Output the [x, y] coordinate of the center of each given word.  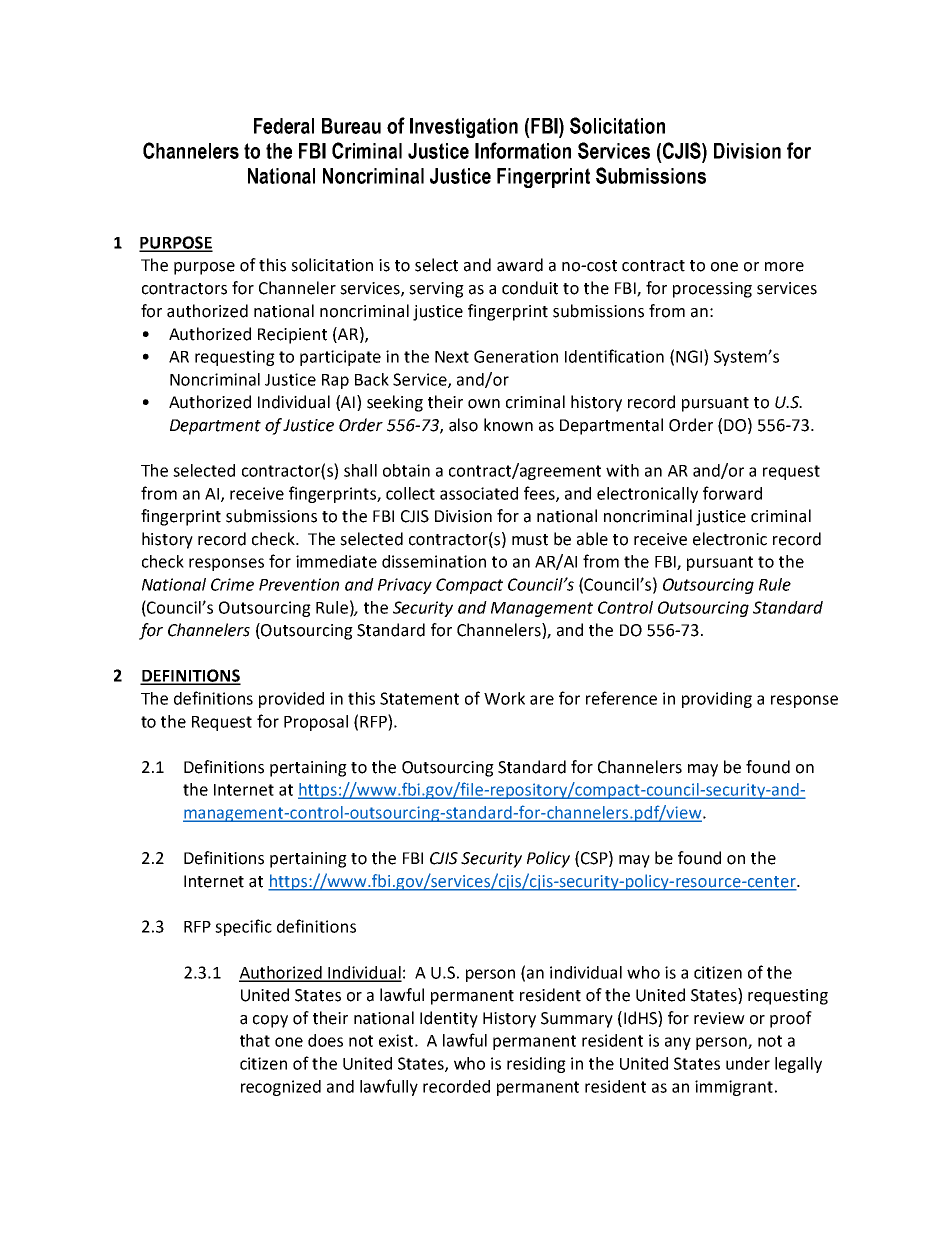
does [325, 1040]
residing [536, 1065]
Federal [284, 126]
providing [717, 700]
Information [523, 150]
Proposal [316, 723]
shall [360, 470]
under [748, 1063]
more [784, 267]
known [508, 425]
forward [732, 493]
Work [504, 698]
